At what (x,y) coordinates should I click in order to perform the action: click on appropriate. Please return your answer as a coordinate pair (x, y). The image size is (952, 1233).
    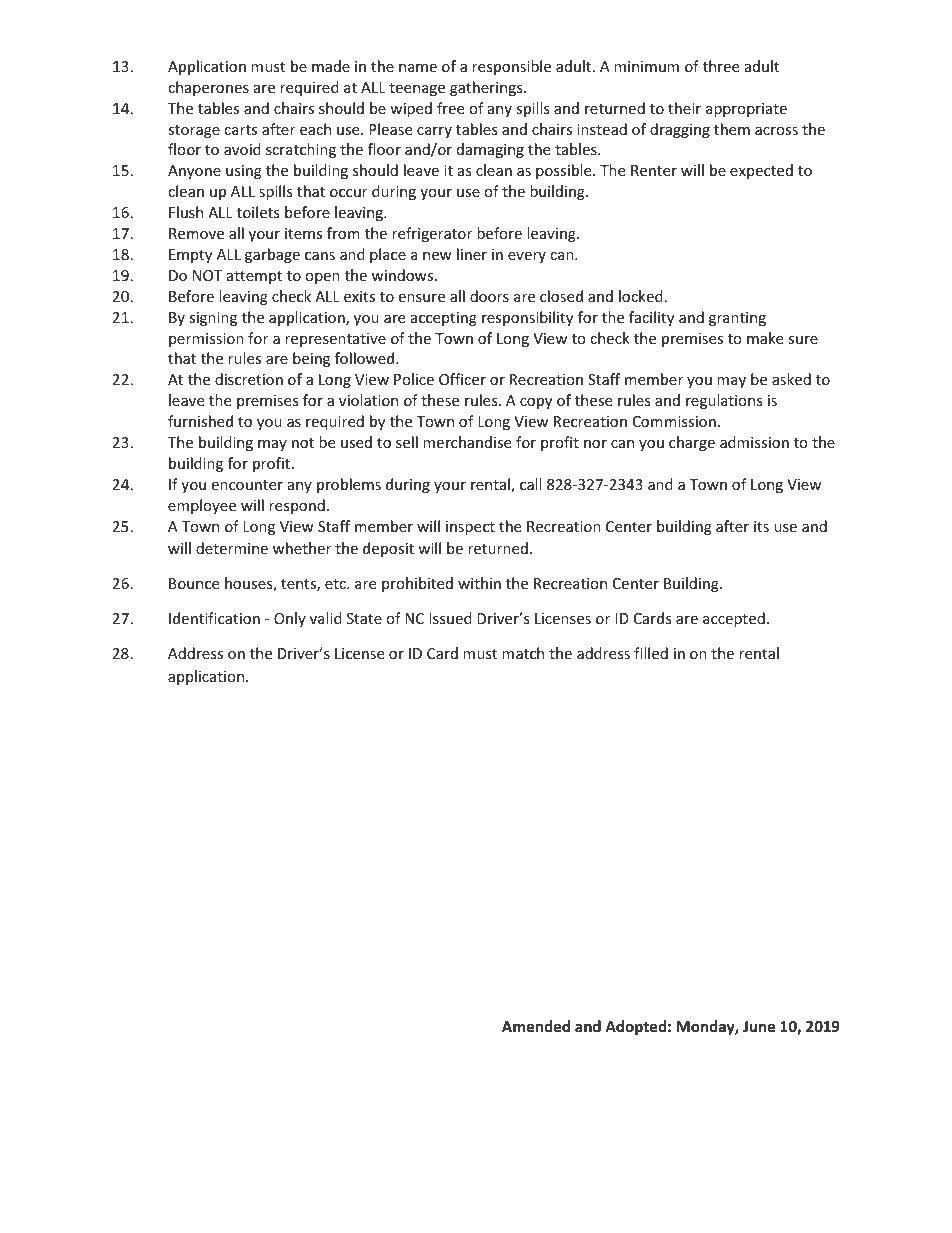
    Looking at the image, I should click on (746, 110).
